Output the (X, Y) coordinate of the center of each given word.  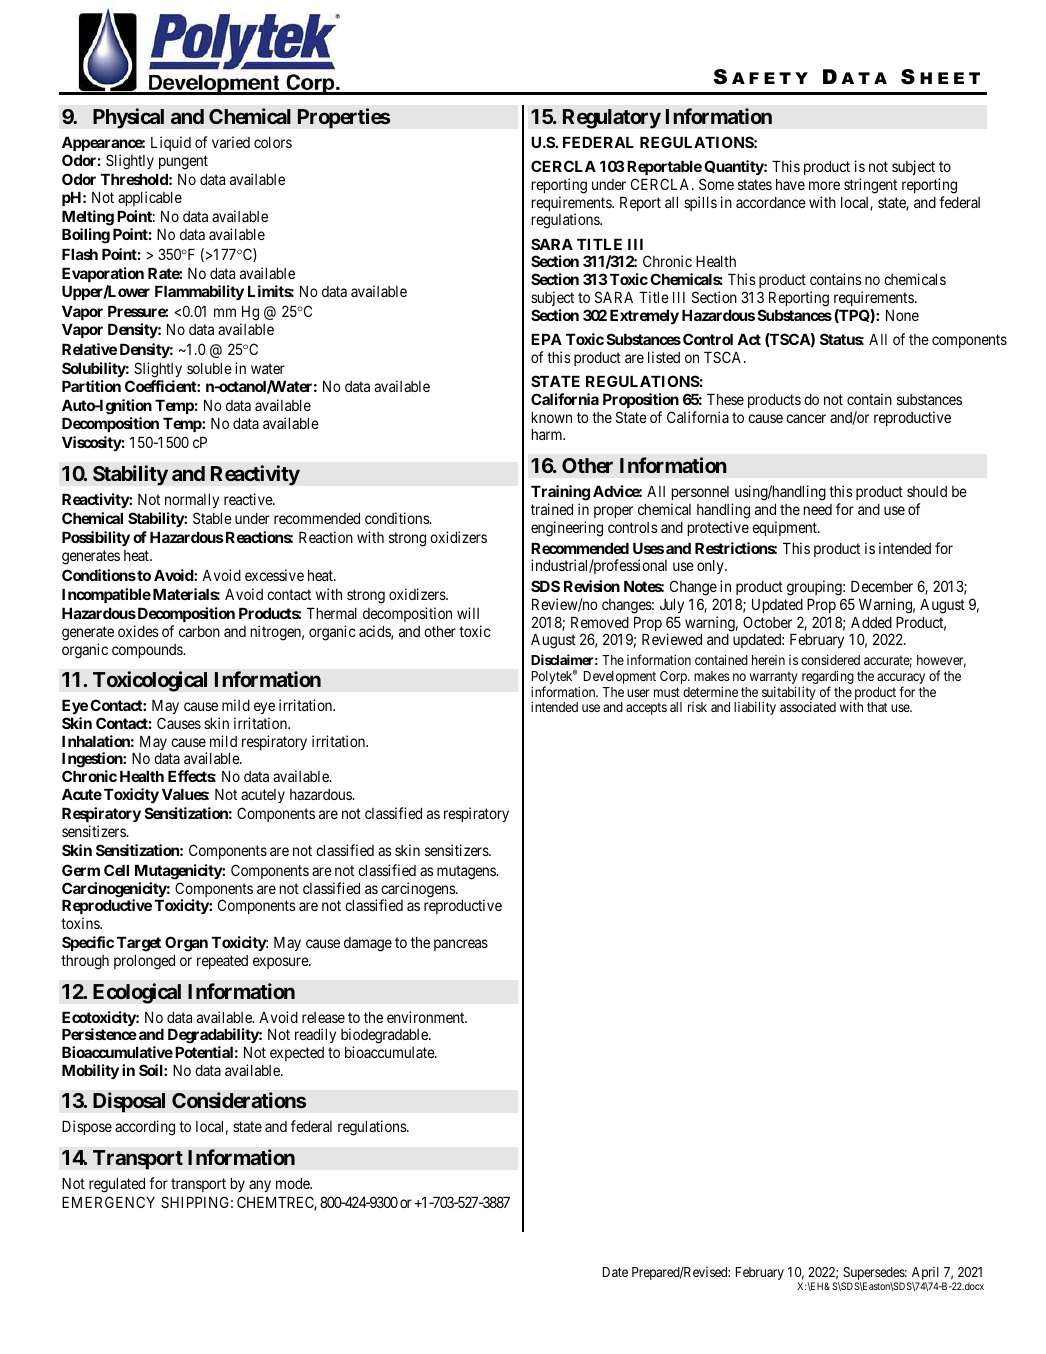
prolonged (144, 962)
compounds (148, 651)
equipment (785, 528)
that (877, 707)
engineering (567, 529)
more (824, 185)
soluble (209, 368)
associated (808, 707)
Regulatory (612, 119)
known (551, 417)
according (145, 1128)
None (902, 315)
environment (427, 1017)
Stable (212, 518)
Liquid (171, 143)
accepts (646, 709)
